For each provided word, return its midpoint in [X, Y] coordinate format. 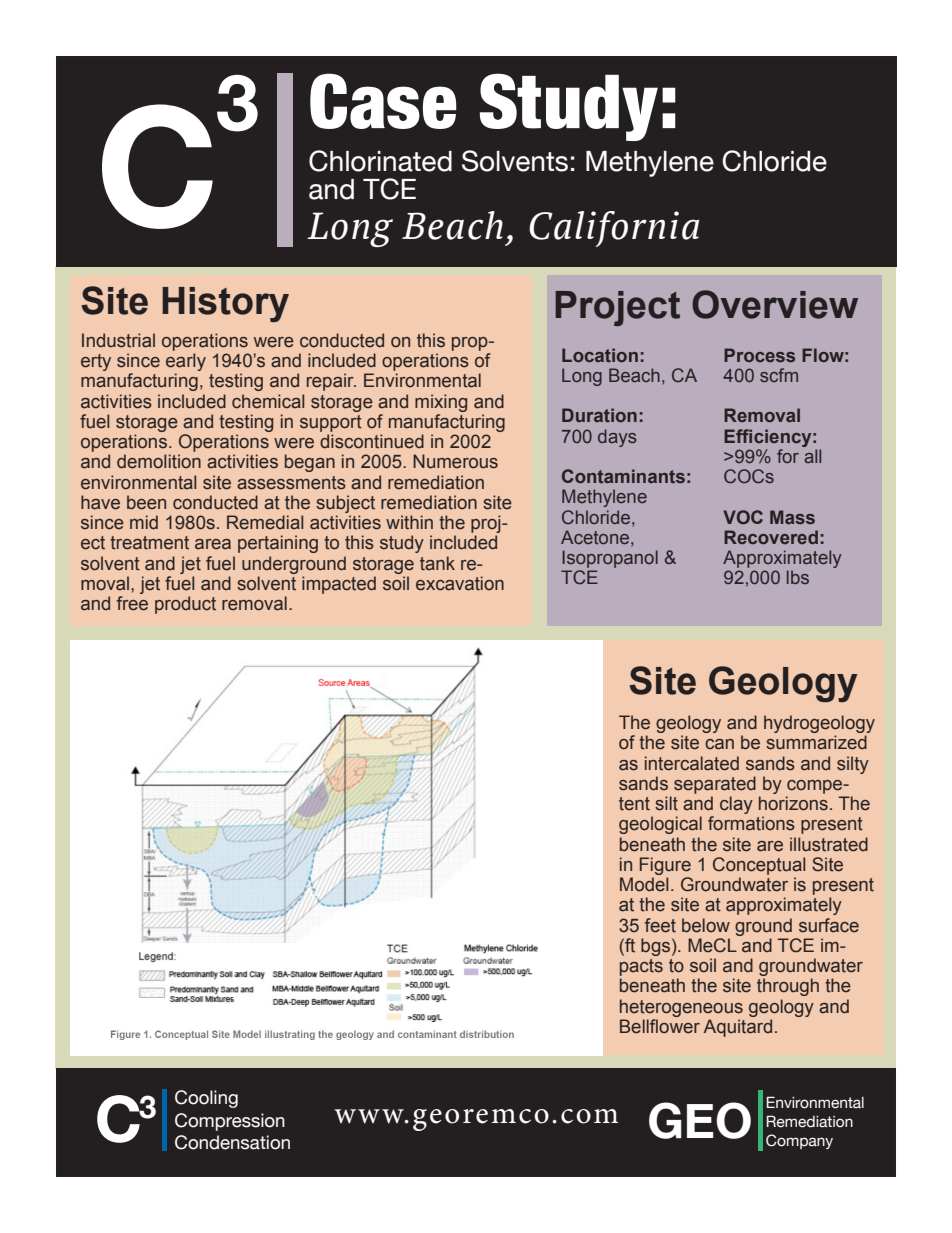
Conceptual [759, 866]
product [185, 605]
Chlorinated [380, 161]
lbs [798, 577]
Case [383, 101]
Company [799, 1141]
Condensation [232, 1142]
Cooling [206, 1099]
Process [759, 355]
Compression [230, 1122]
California [614, 229]
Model [644, 884]
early [186, 363]
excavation [460, 583]
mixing [441, 403]
